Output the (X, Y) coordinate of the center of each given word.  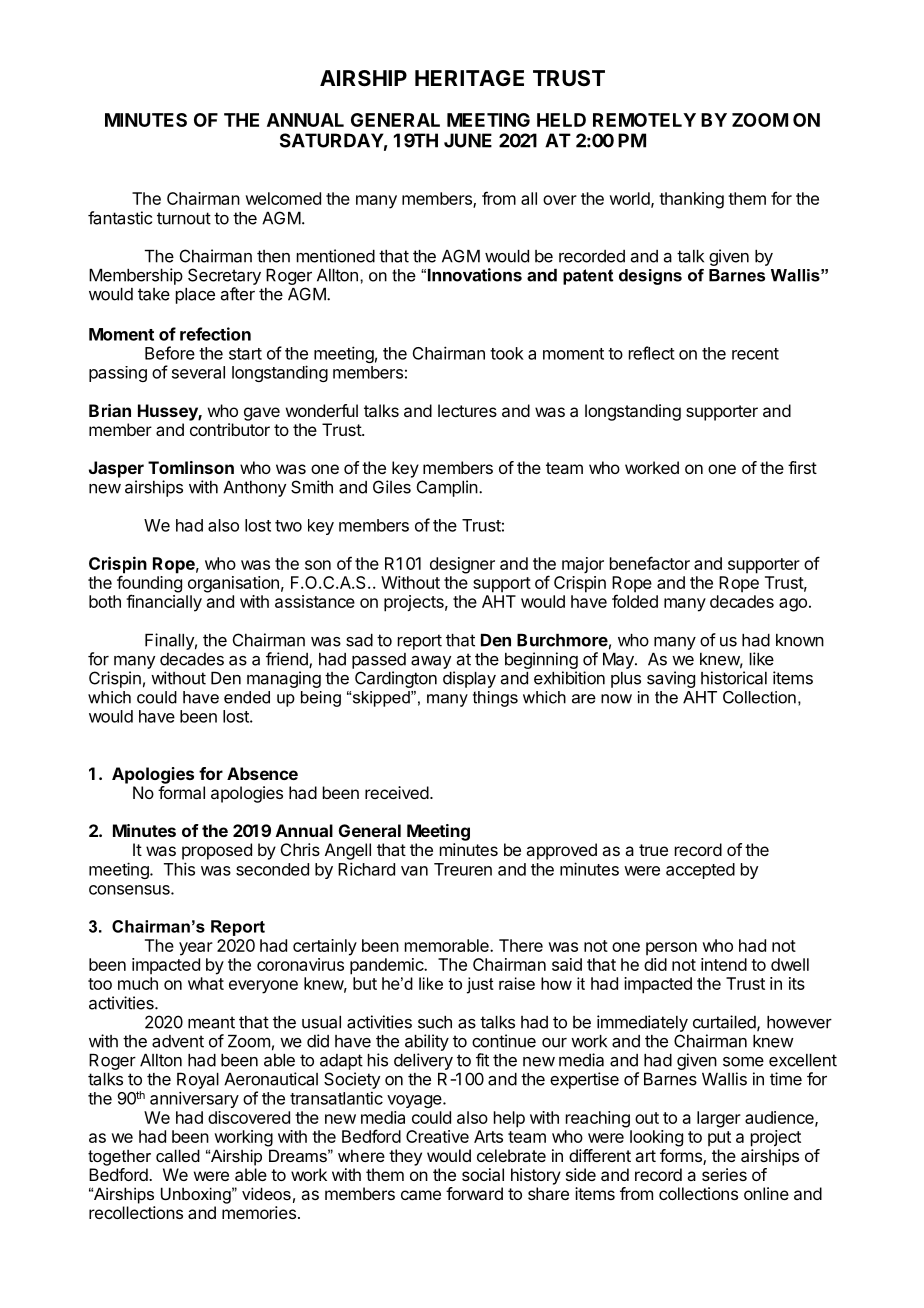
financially (164, 603)
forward (474, 1193)
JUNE (468, 140)
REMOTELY (644, 120)
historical (734, 678)
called (178, 1155)
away (431, 662)
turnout (184, 218)
